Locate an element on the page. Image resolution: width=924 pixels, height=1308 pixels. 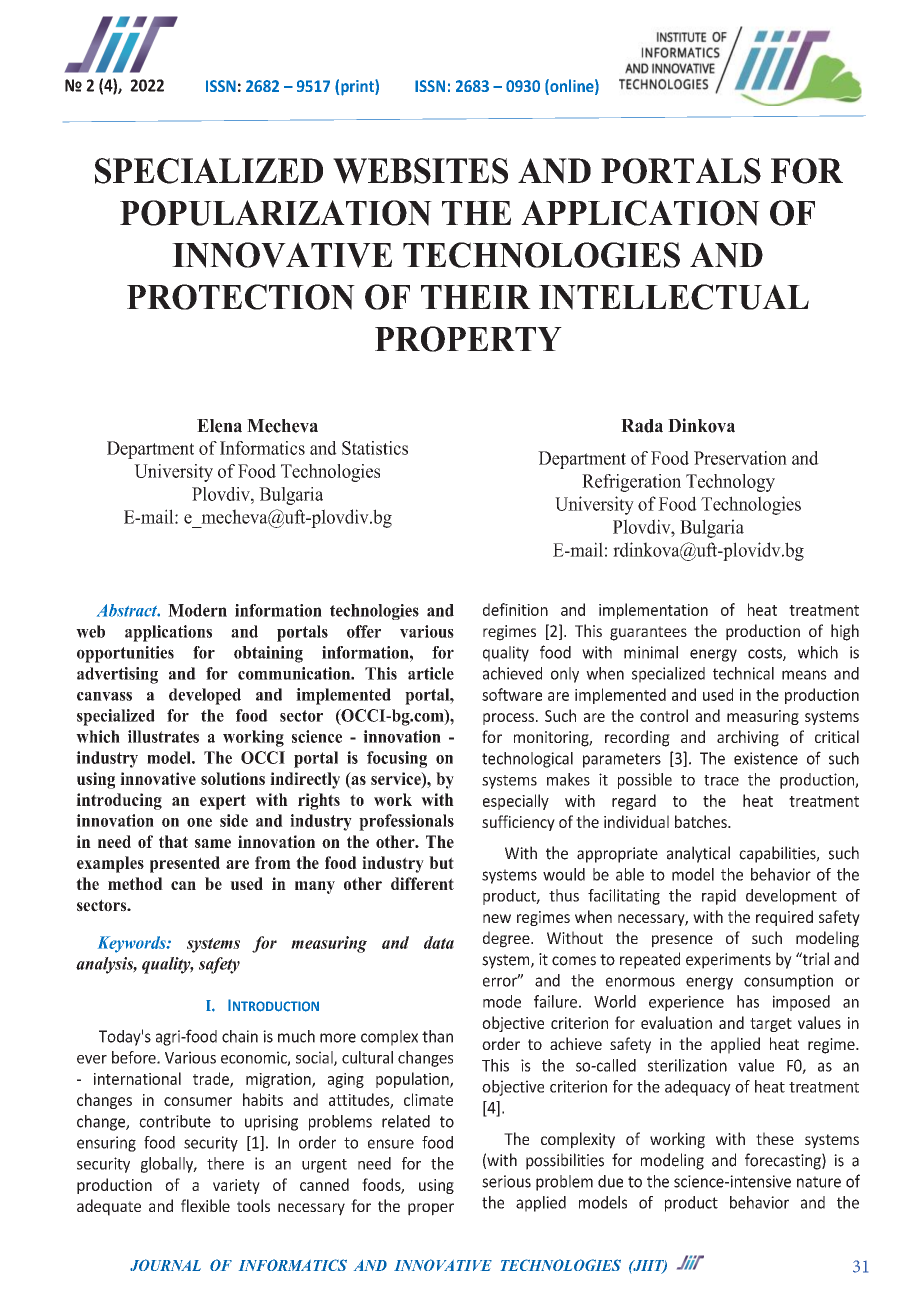
rapid is located at coordinates (719, 897).
